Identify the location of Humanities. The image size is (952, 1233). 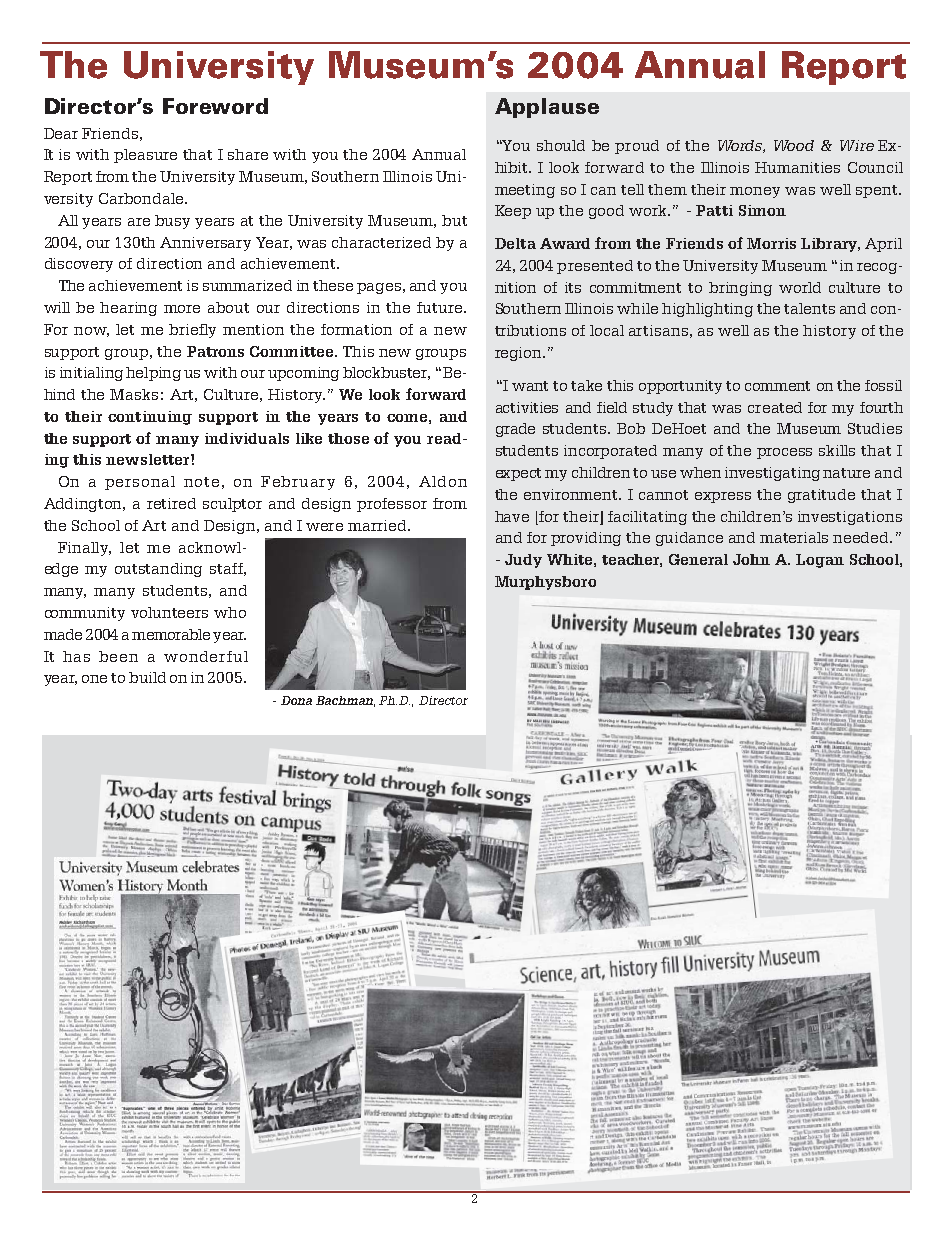
(797, 167).
